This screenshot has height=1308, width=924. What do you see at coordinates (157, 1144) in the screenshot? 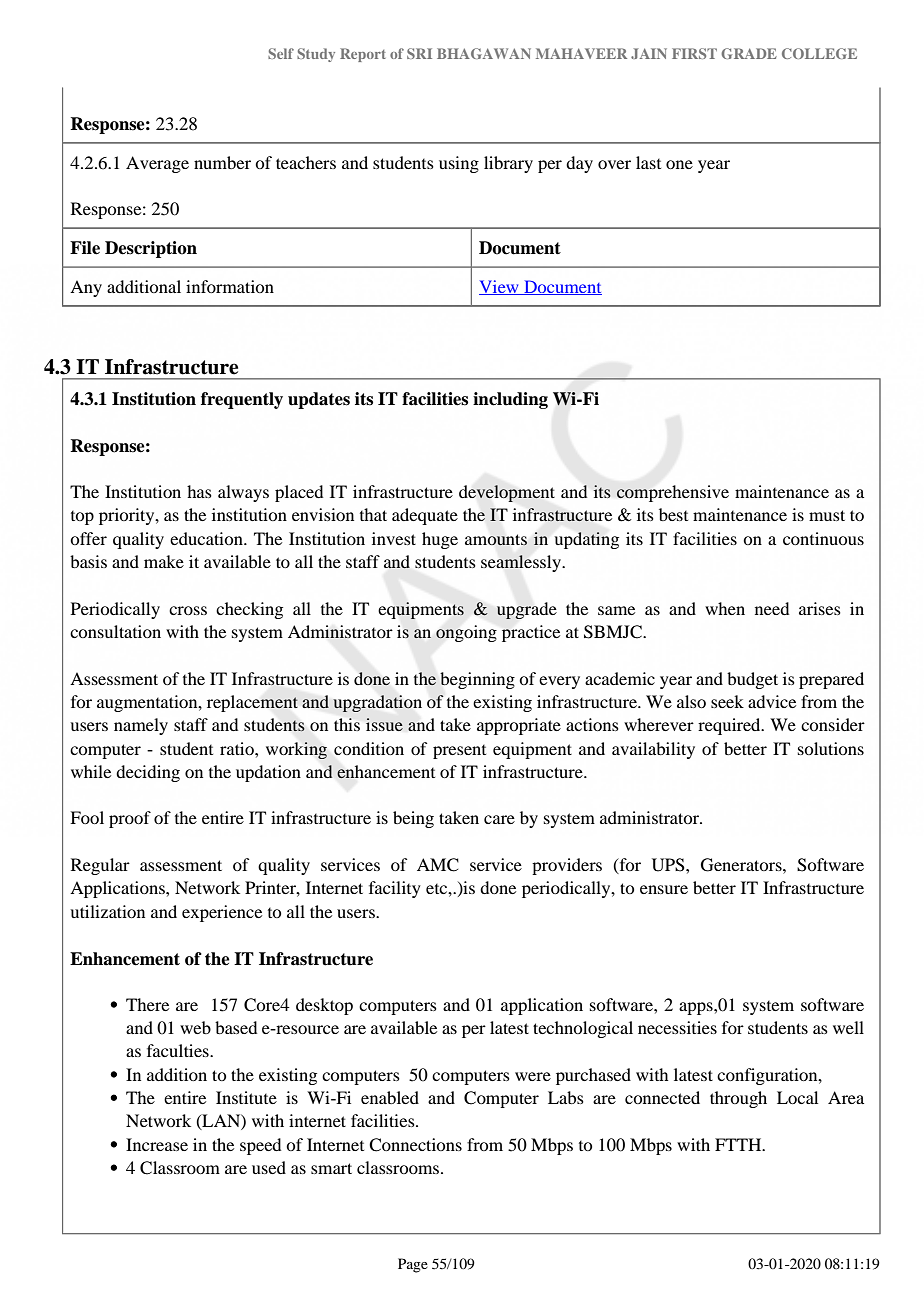
I see `Increase` at bounding box center [157, 1144].
